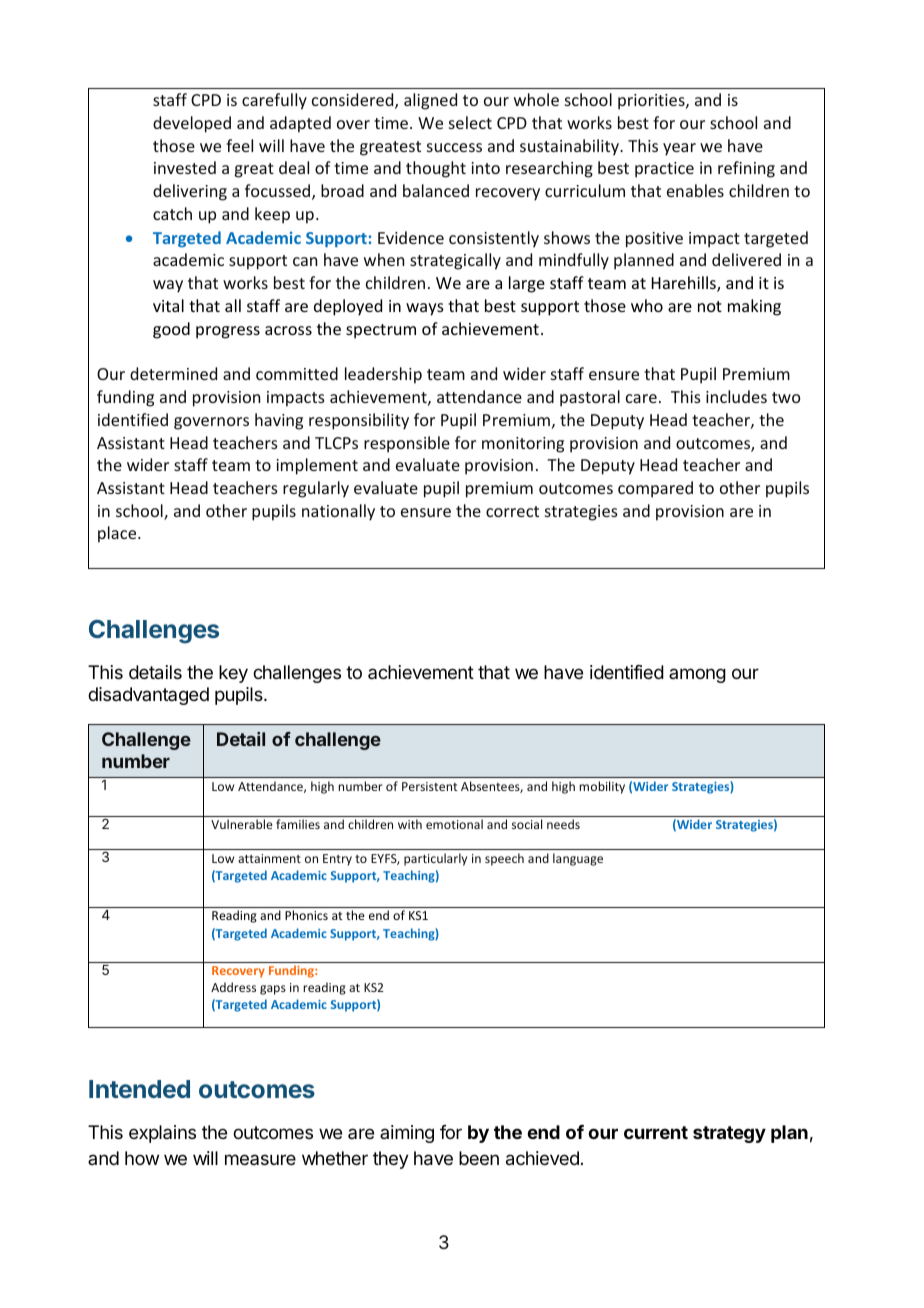  I want to click on includes, so click(736, 396).
